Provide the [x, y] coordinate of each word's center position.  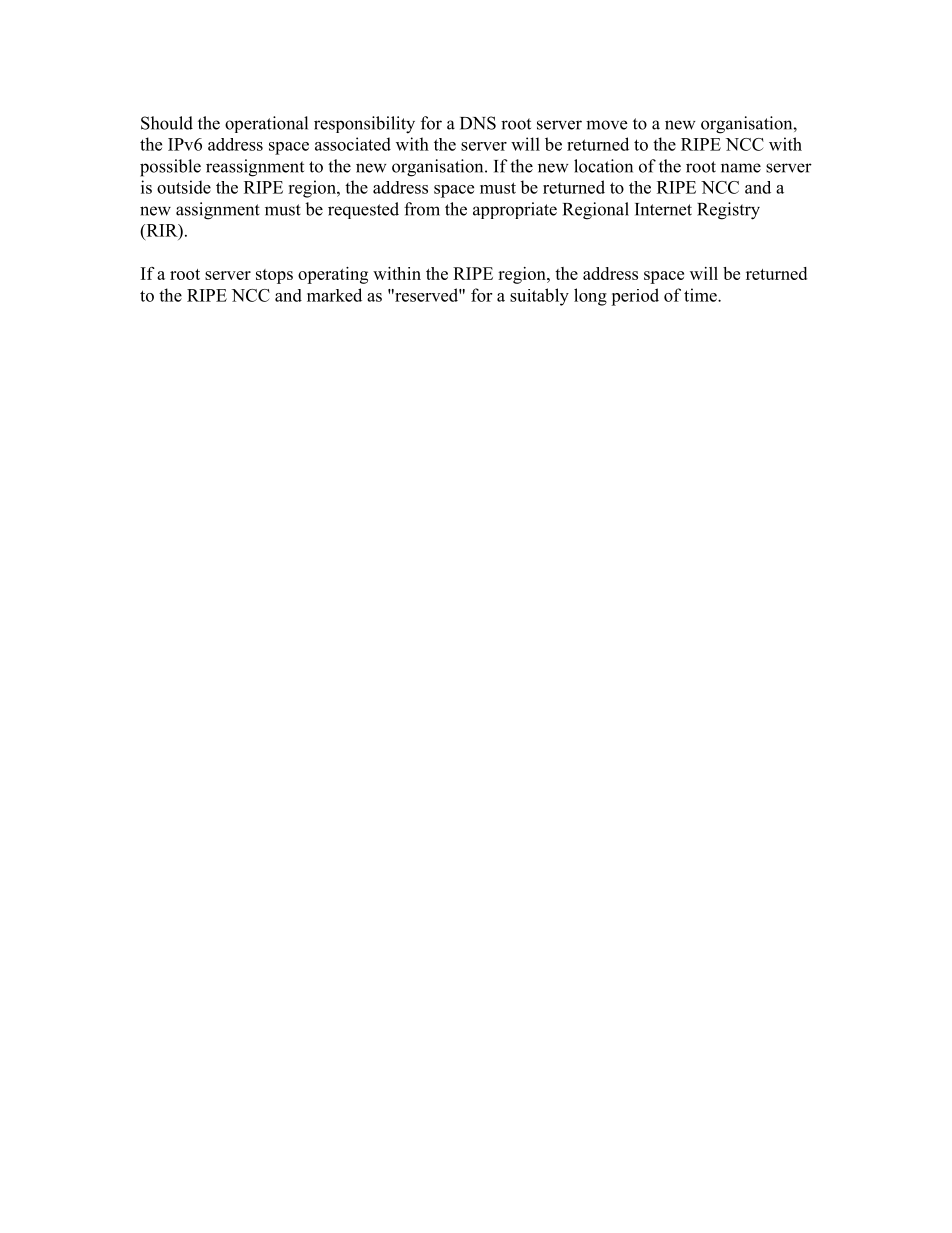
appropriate [515, 210]
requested [363, 210]
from [422, 209]
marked [334, 295]
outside [184, 187]
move [606, 125]
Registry [728, 211]
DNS [478, 123]
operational [266, 124]
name [741, 168]
